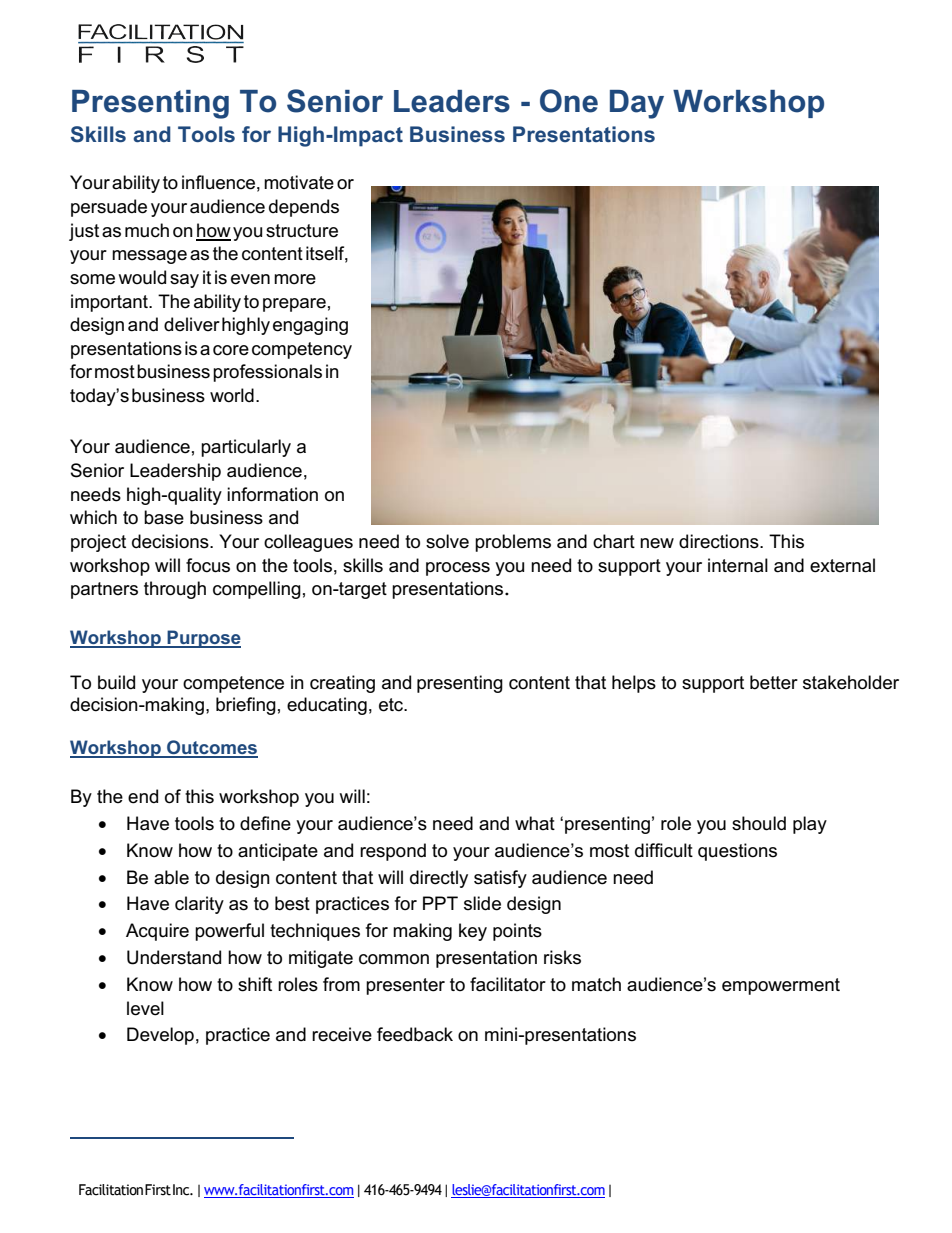  What do you see at coordinates (392, 705) in the page?
I see `etc` at bounding box center [392, 705].
